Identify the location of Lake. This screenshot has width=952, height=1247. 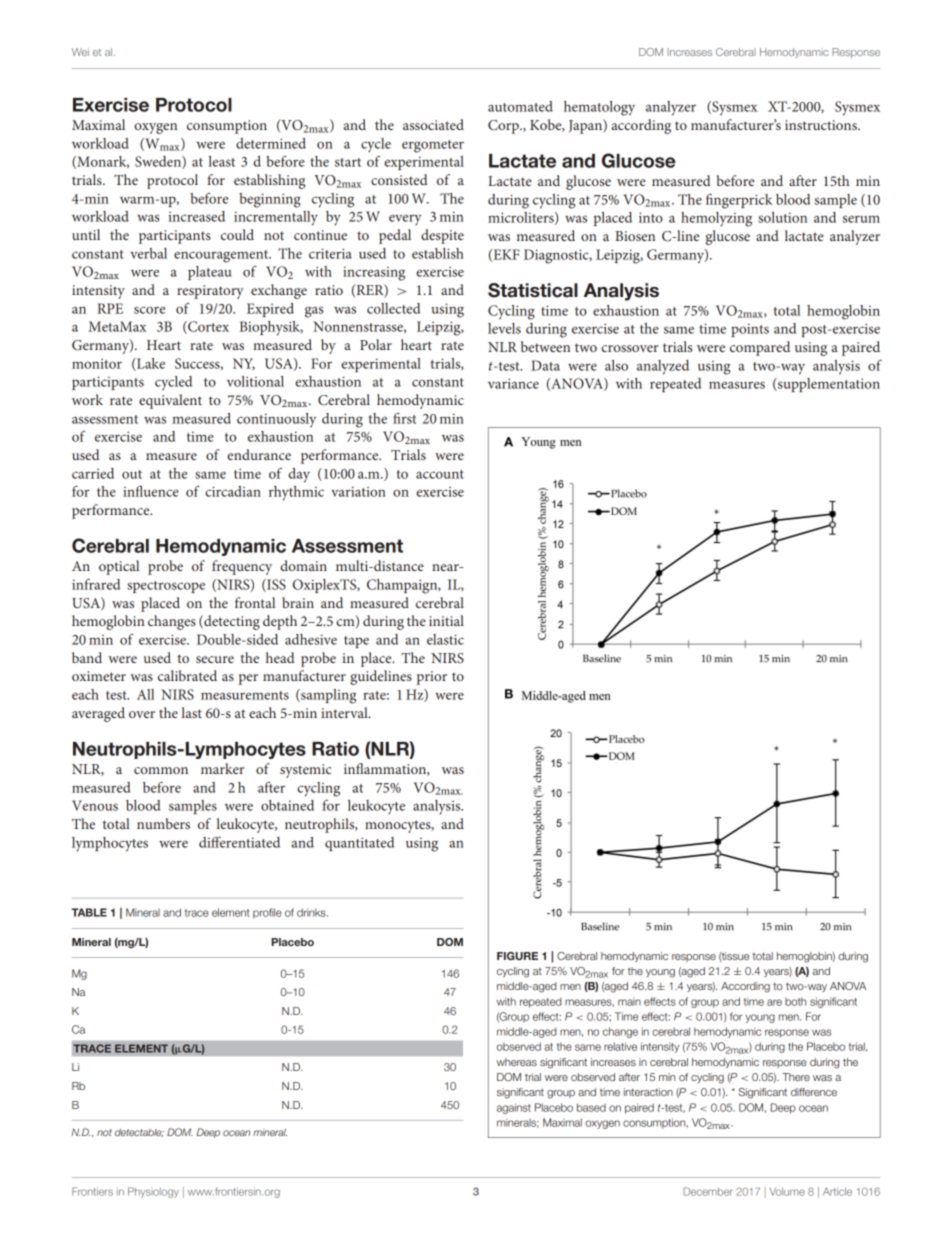
(150, 364).
